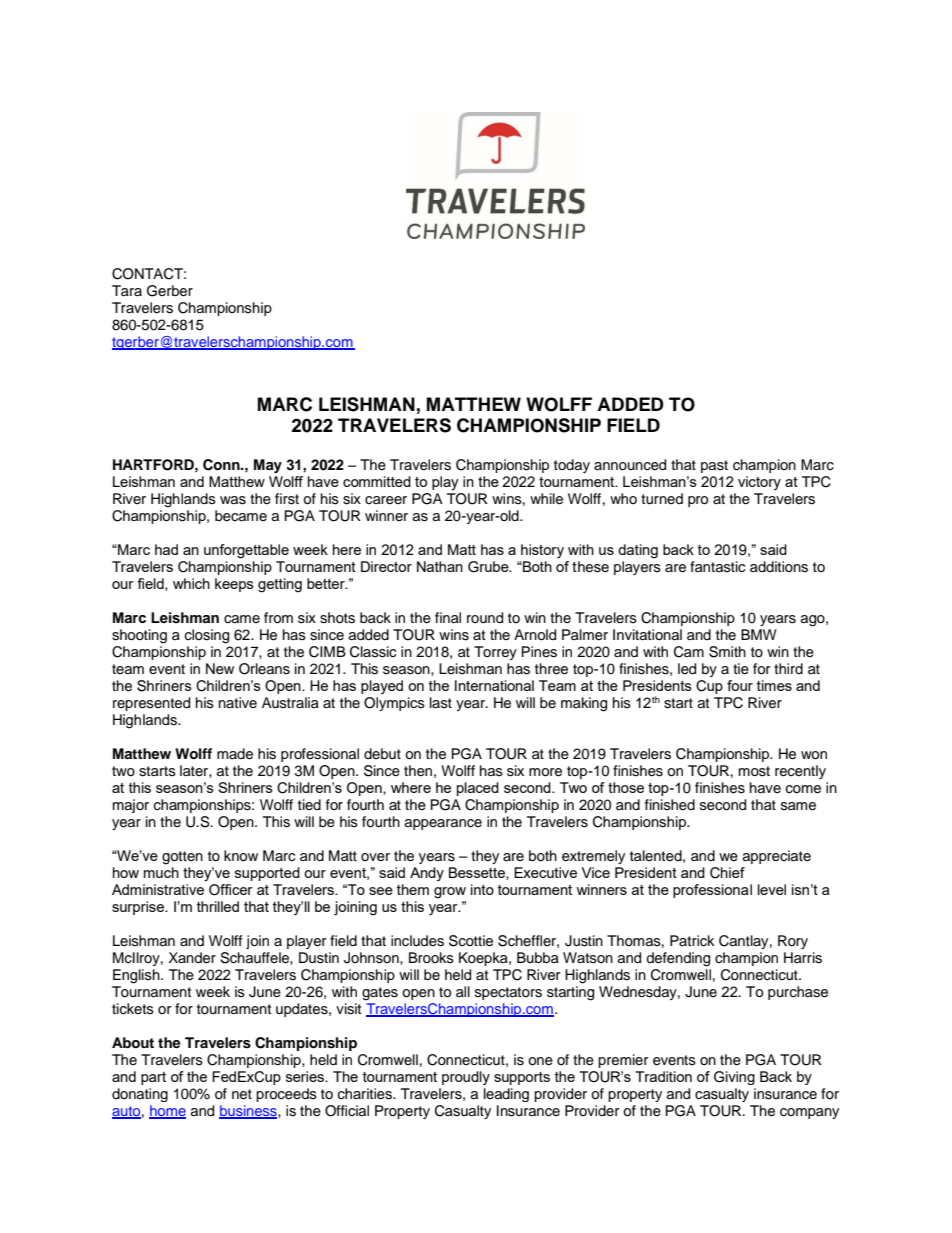  Describe the element at coordinates (182, 858) in the image. I see `gotten` at that location.
